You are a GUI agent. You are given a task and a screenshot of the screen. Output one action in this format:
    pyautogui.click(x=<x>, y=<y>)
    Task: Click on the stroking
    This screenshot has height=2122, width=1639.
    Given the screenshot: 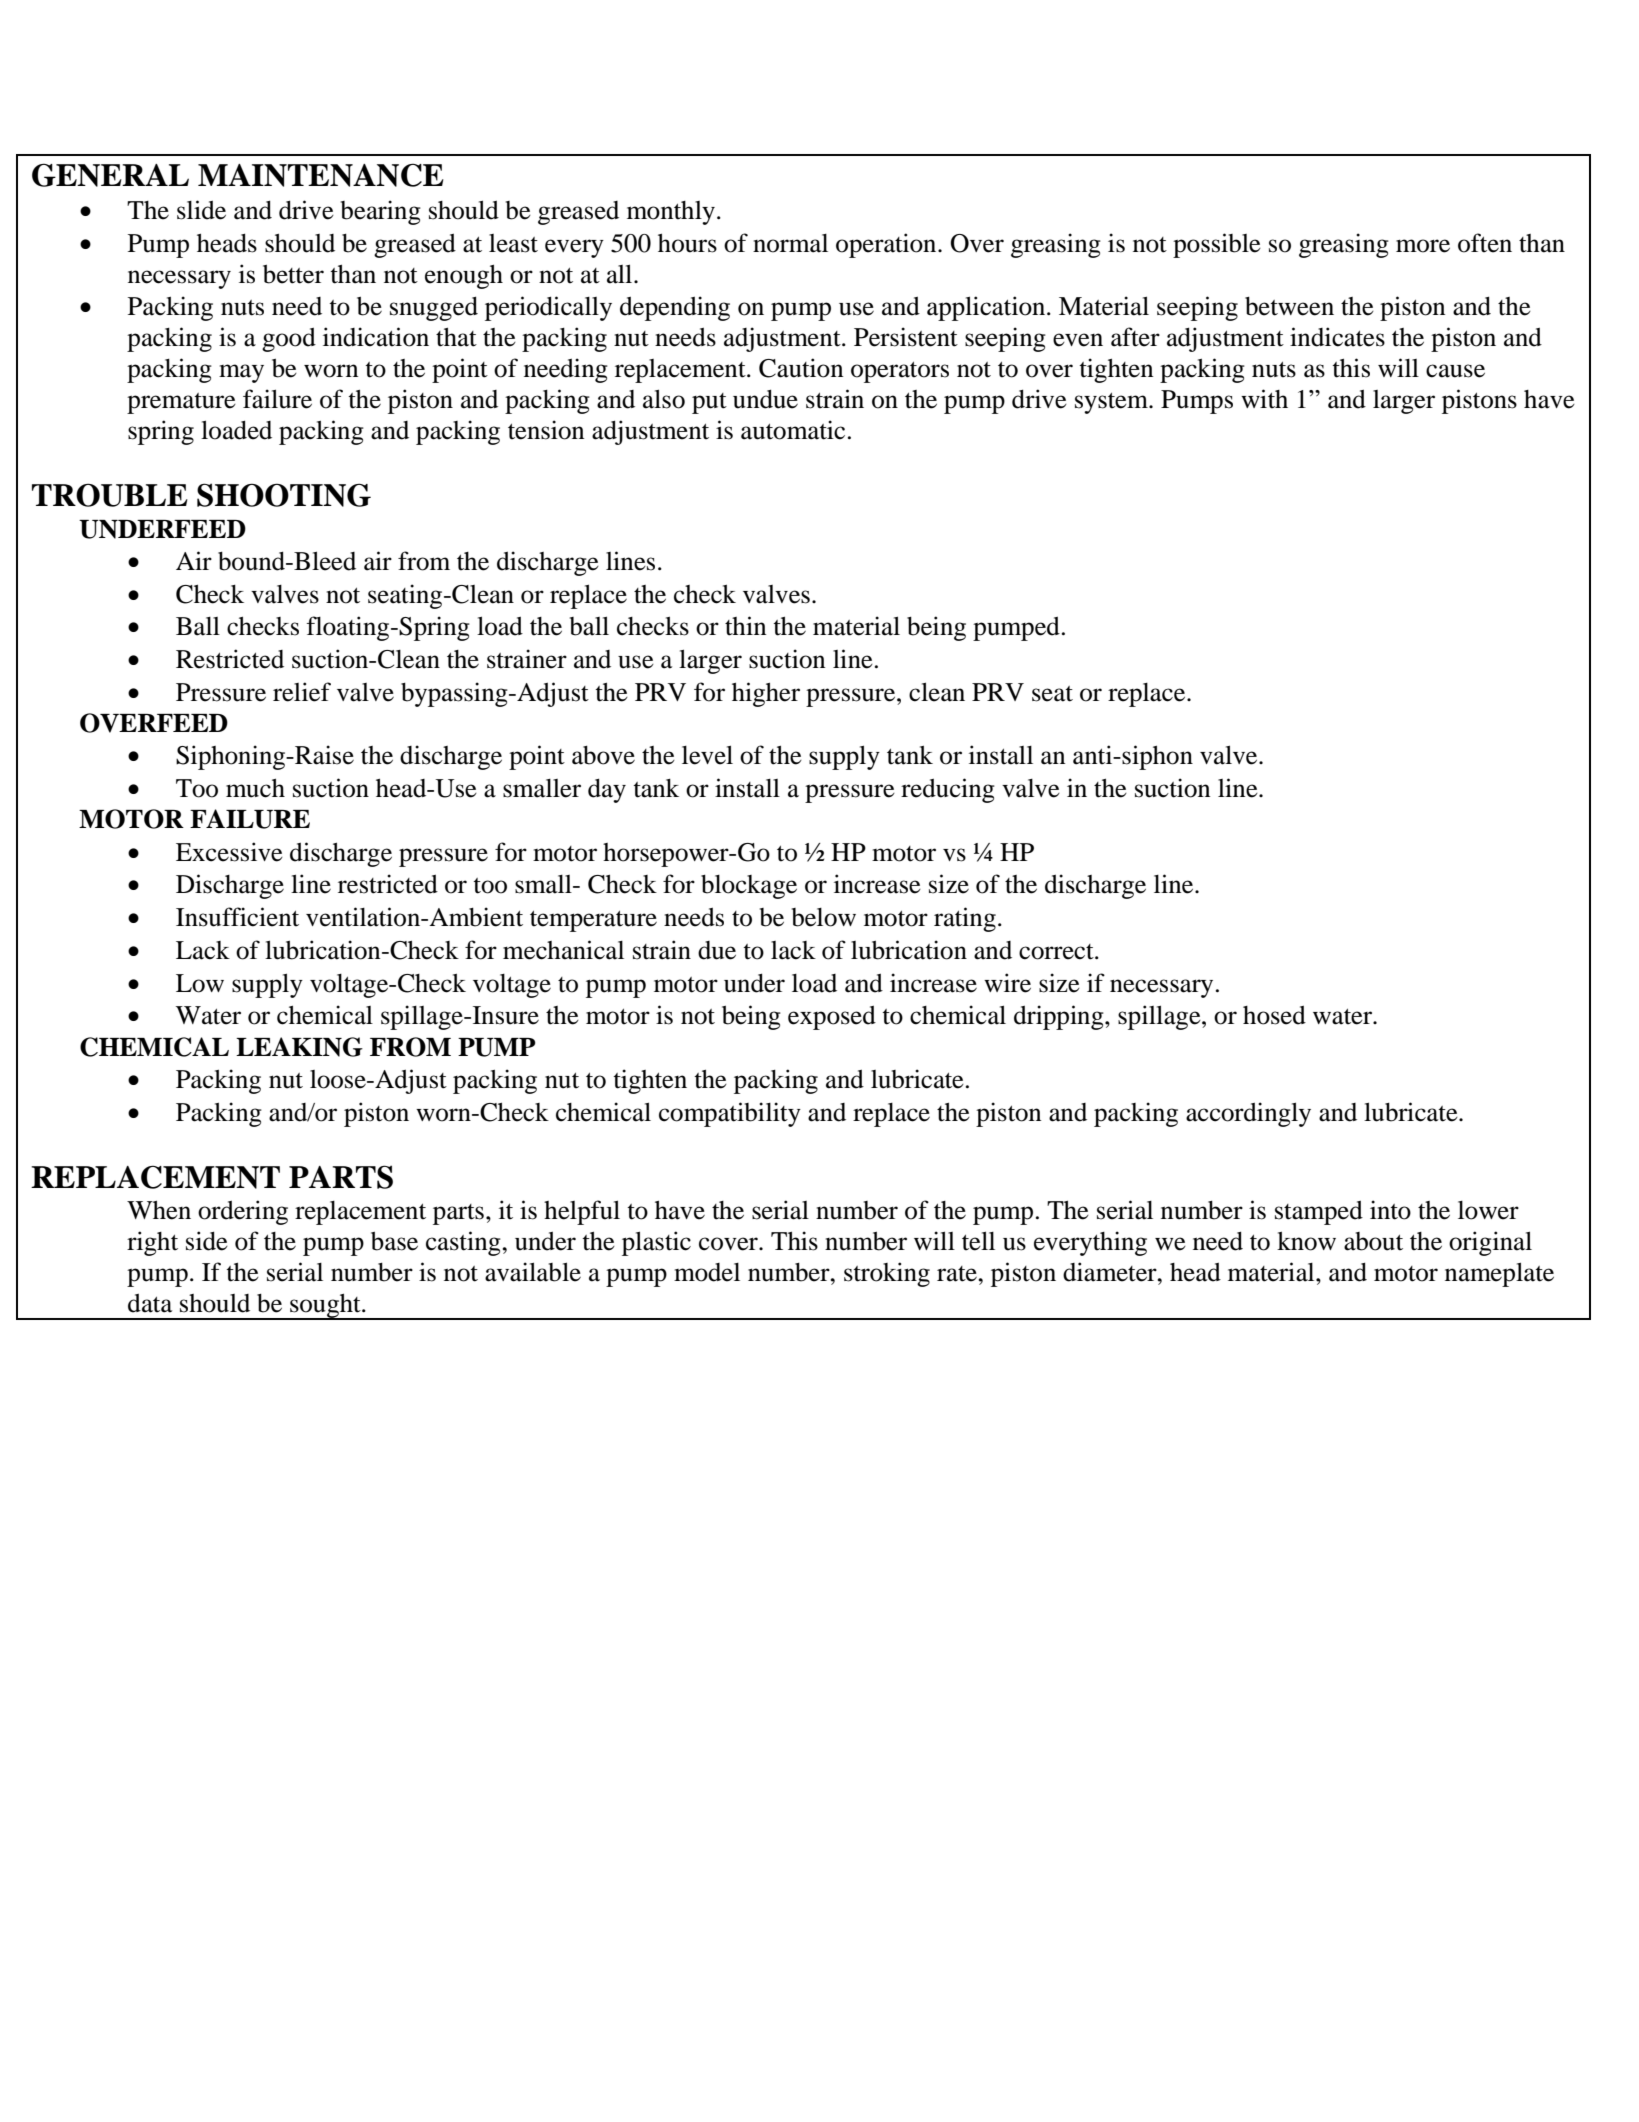 What is the action you would take?
    pyautogui.click(x=887, y=1274)
